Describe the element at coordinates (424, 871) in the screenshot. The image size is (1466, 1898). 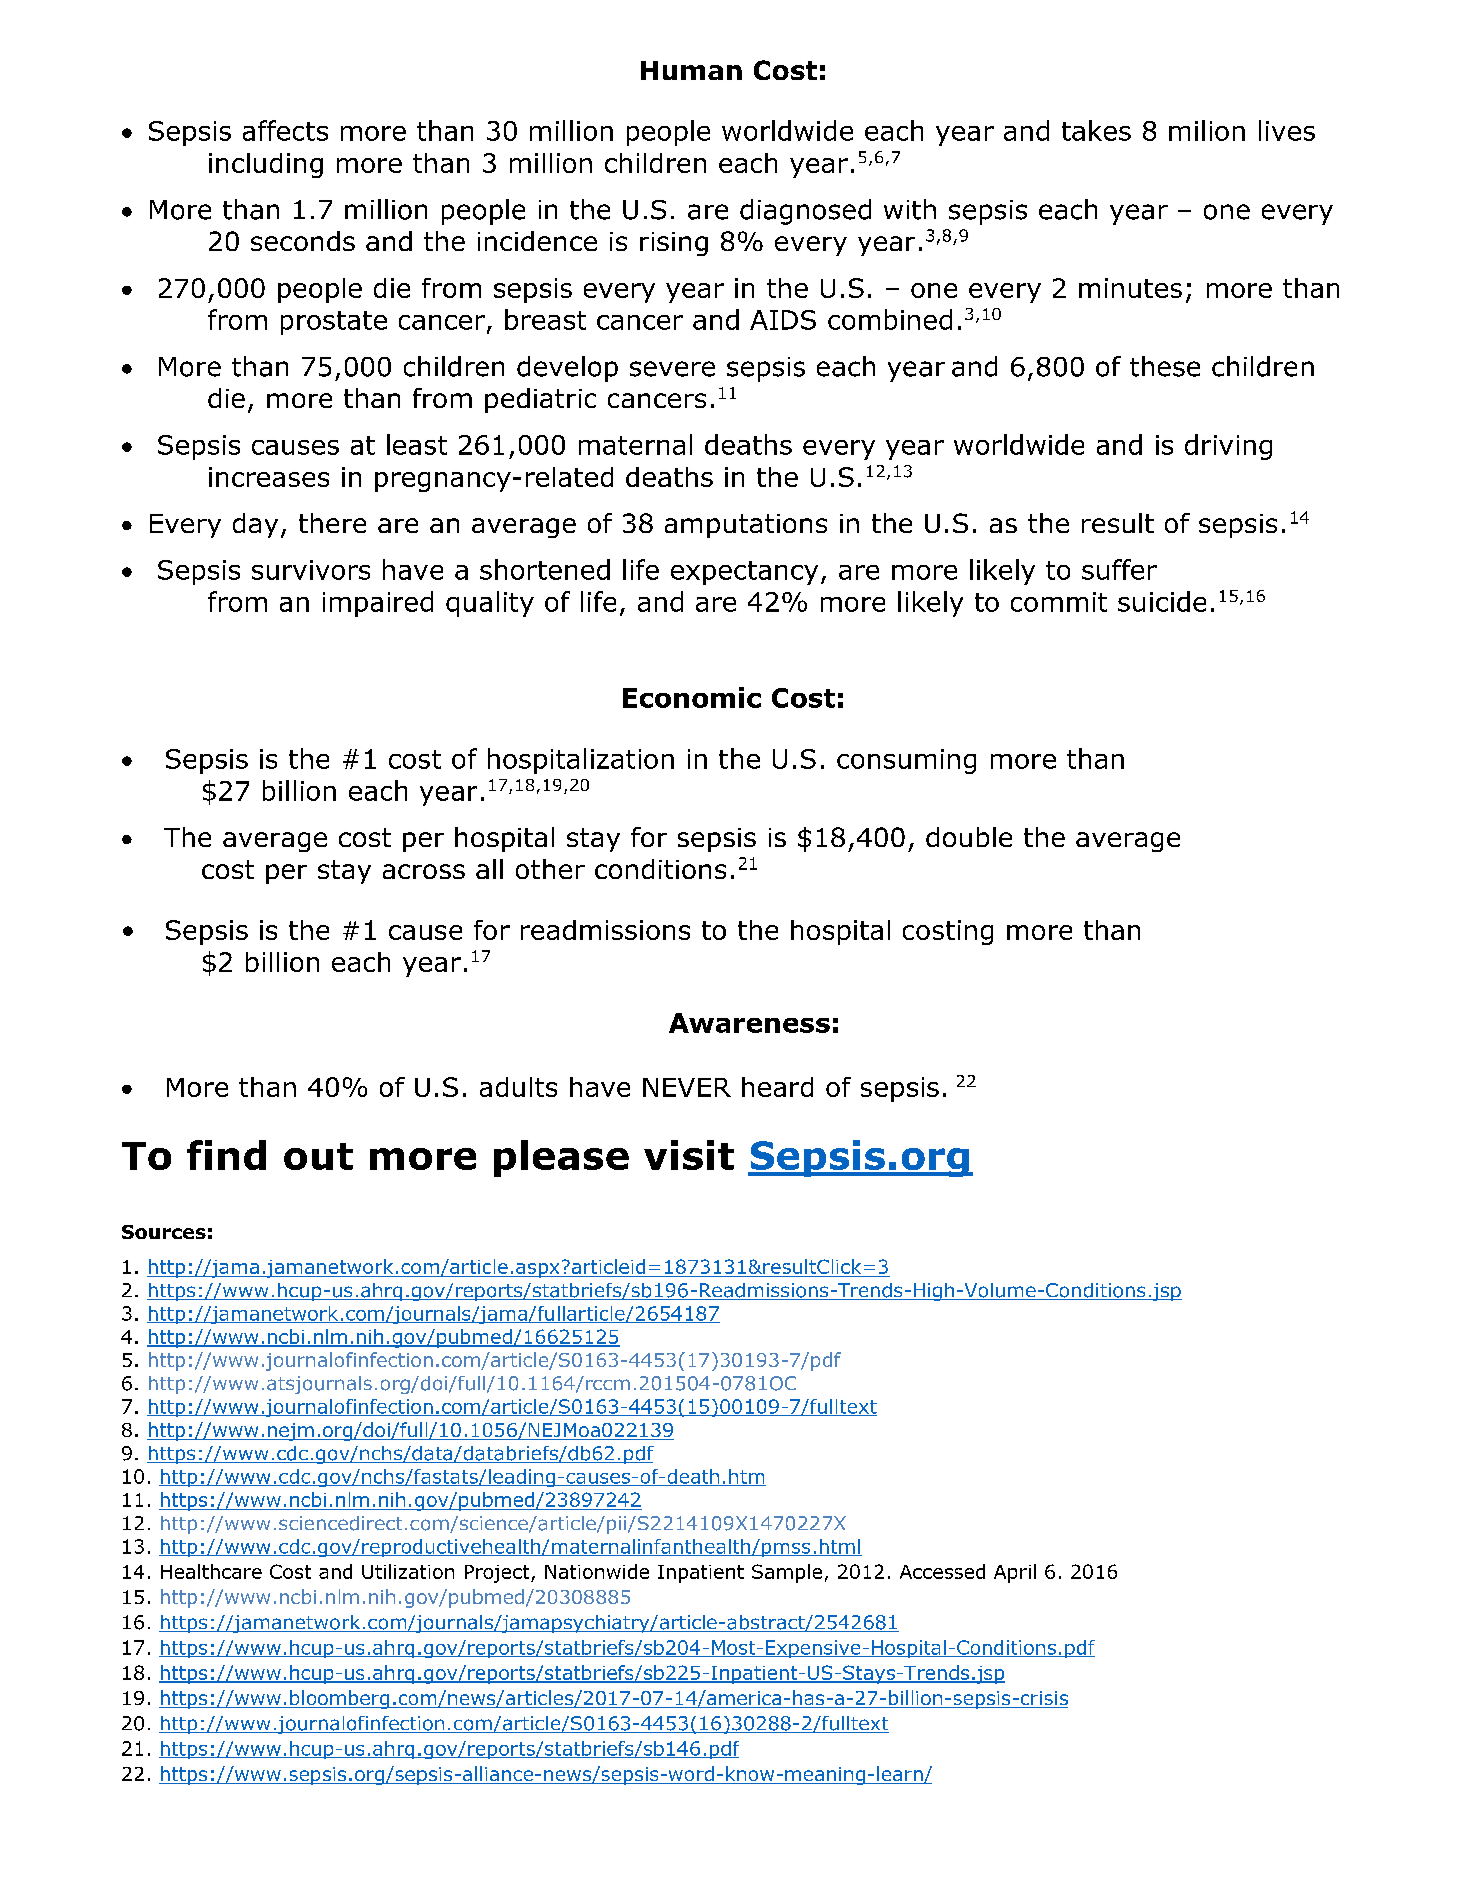
I see `across` at that location.
